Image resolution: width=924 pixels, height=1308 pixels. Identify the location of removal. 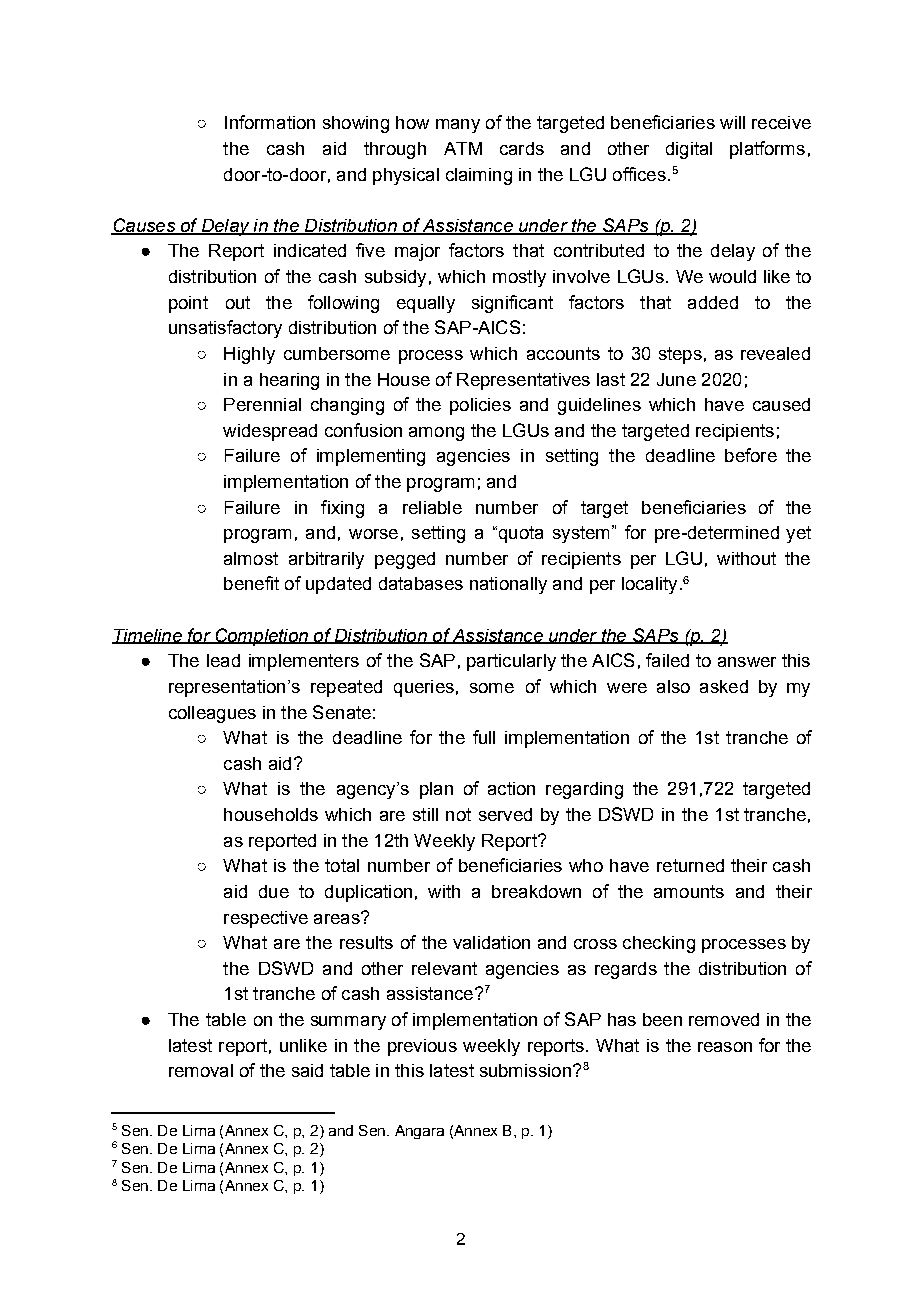
(201, 1070).
